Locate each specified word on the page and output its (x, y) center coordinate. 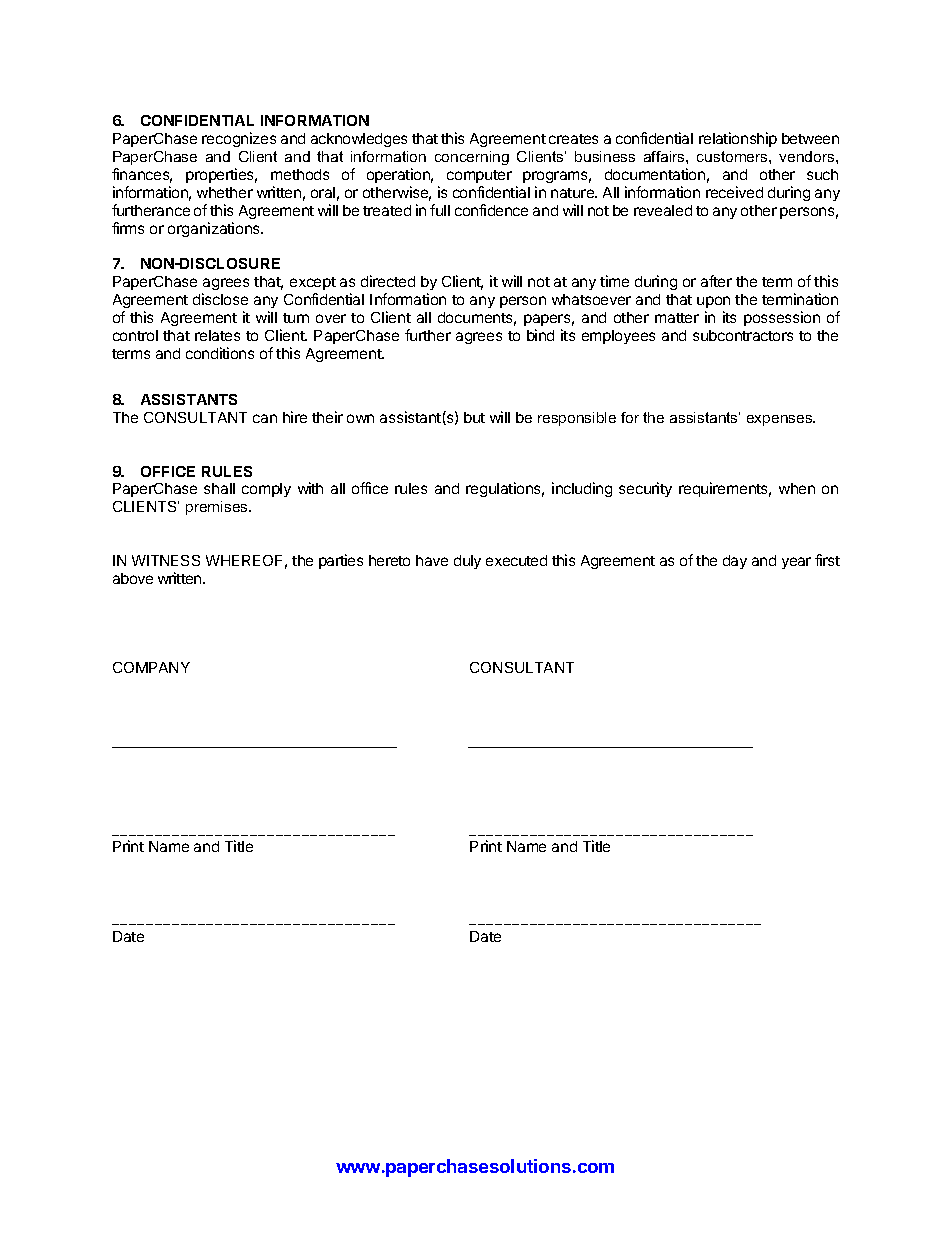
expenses (781, 420)
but (474, 417)
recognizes (239, 139)
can (265, 418)
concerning (472, 158)
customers (733, 156)
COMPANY (151, 667)
